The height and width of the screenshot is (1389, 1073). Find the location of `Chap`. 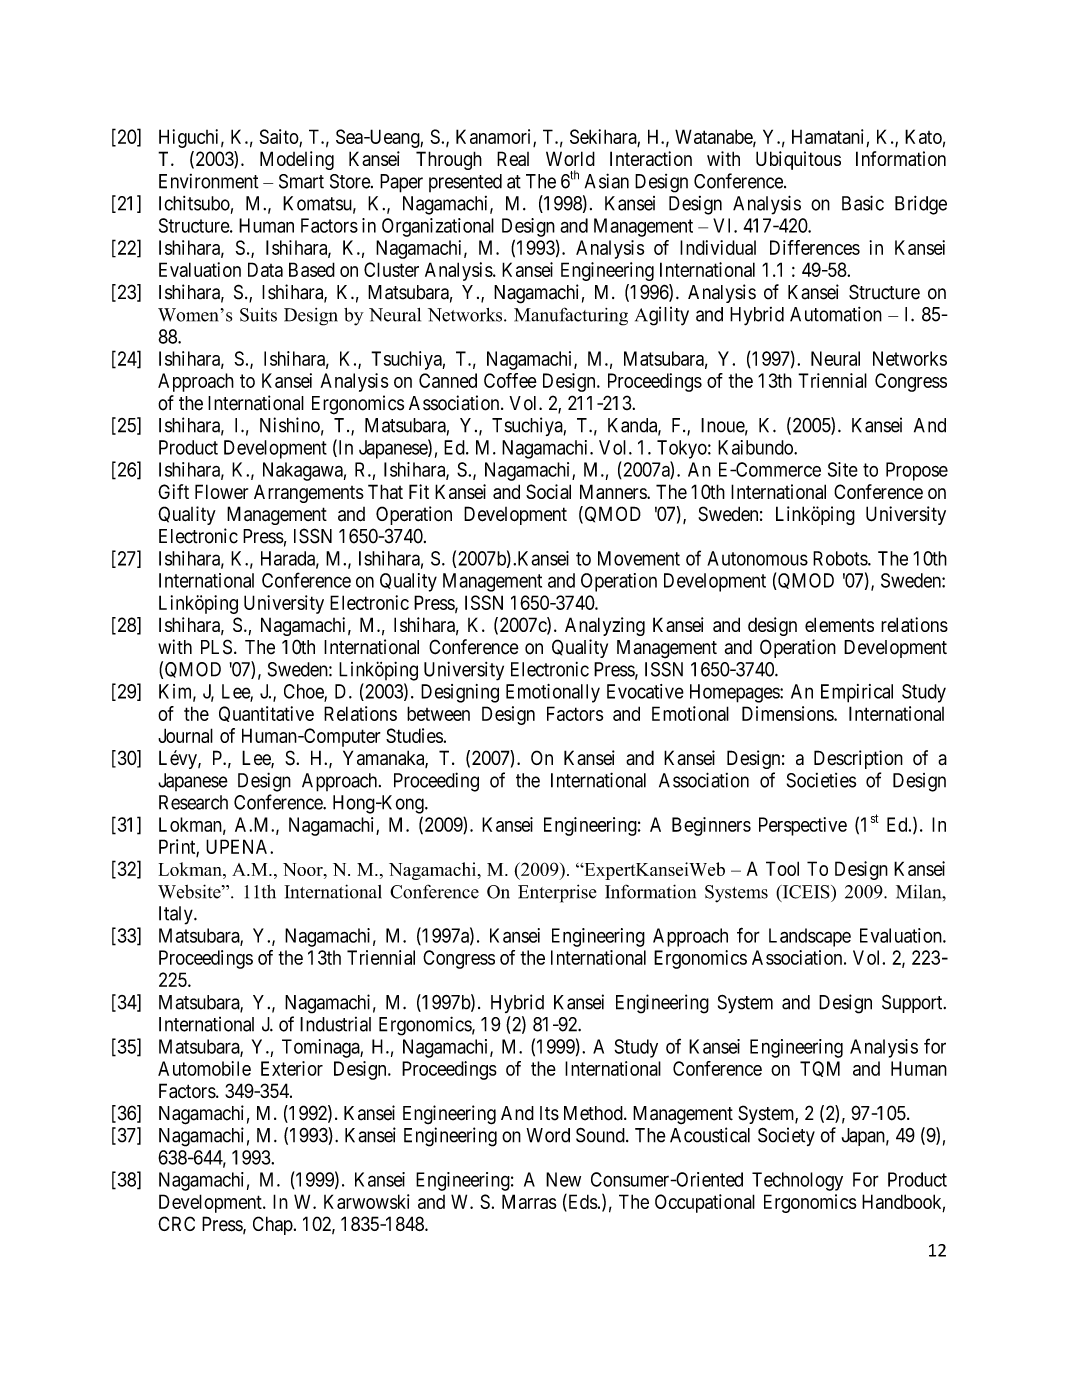

Chap is located at coordinates (273, 1225).
